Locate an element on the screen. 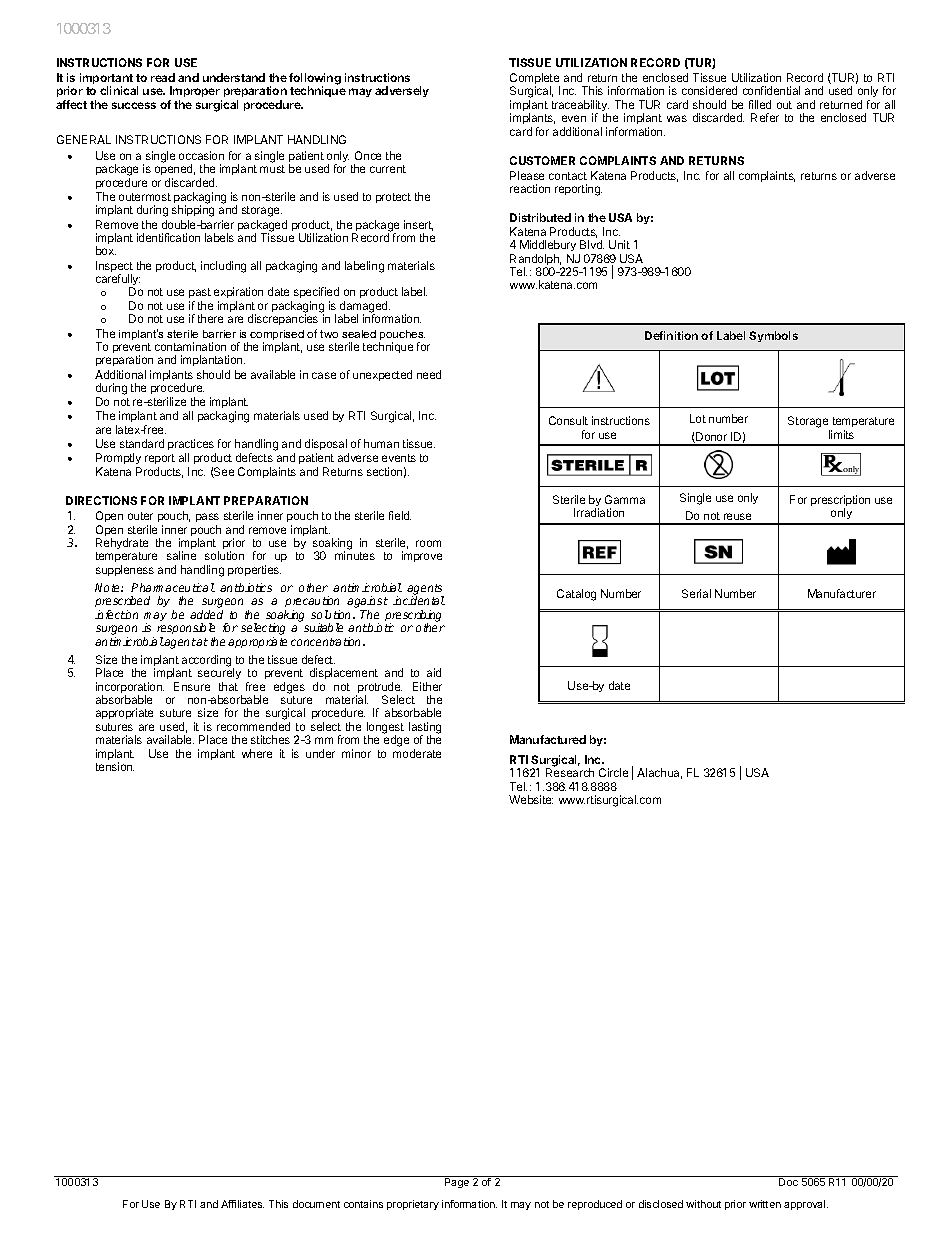  written is located at coordinates (765, 1204).
